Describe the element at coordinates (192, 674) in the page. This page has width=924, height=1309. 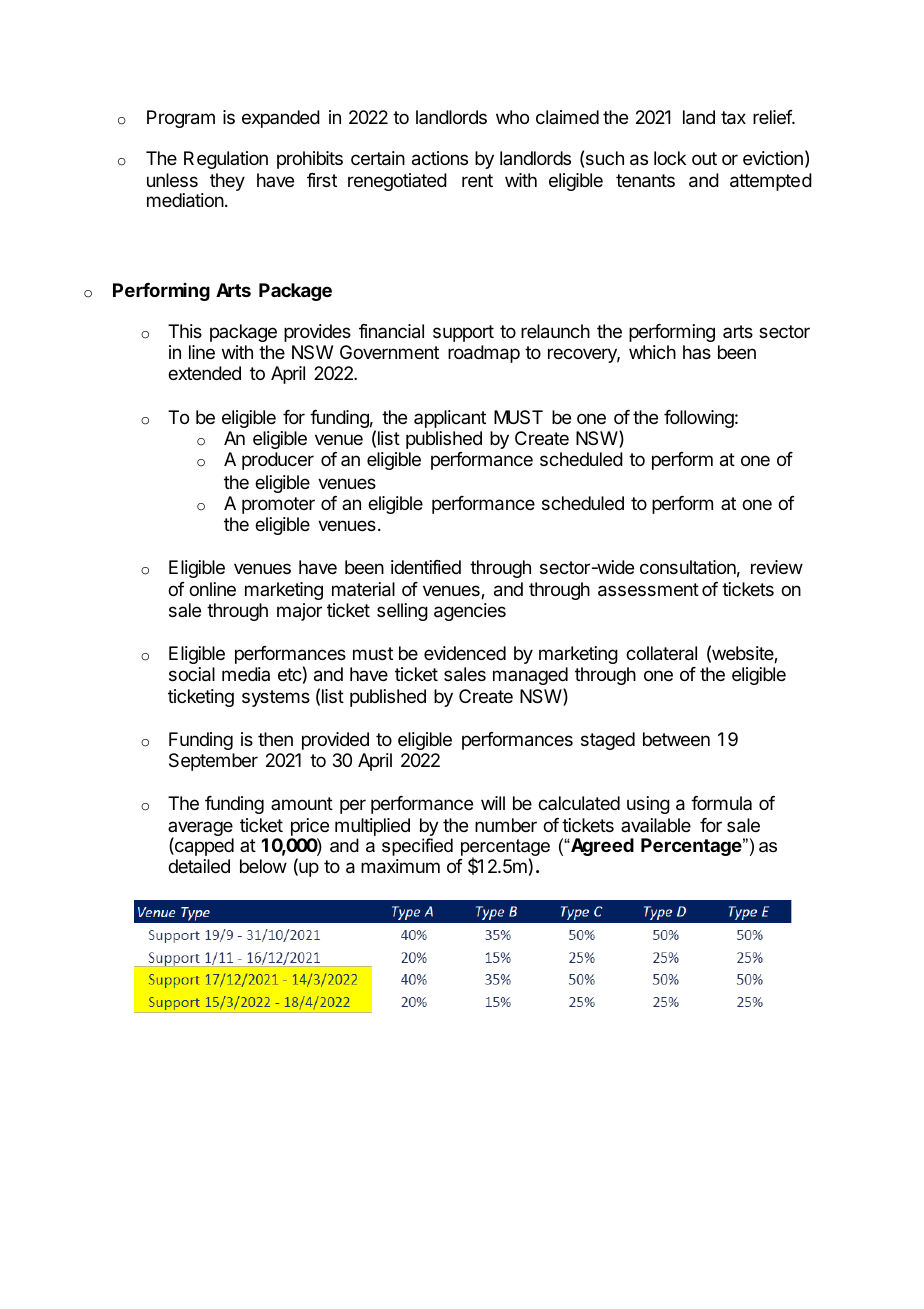
I see `social` at that location.
